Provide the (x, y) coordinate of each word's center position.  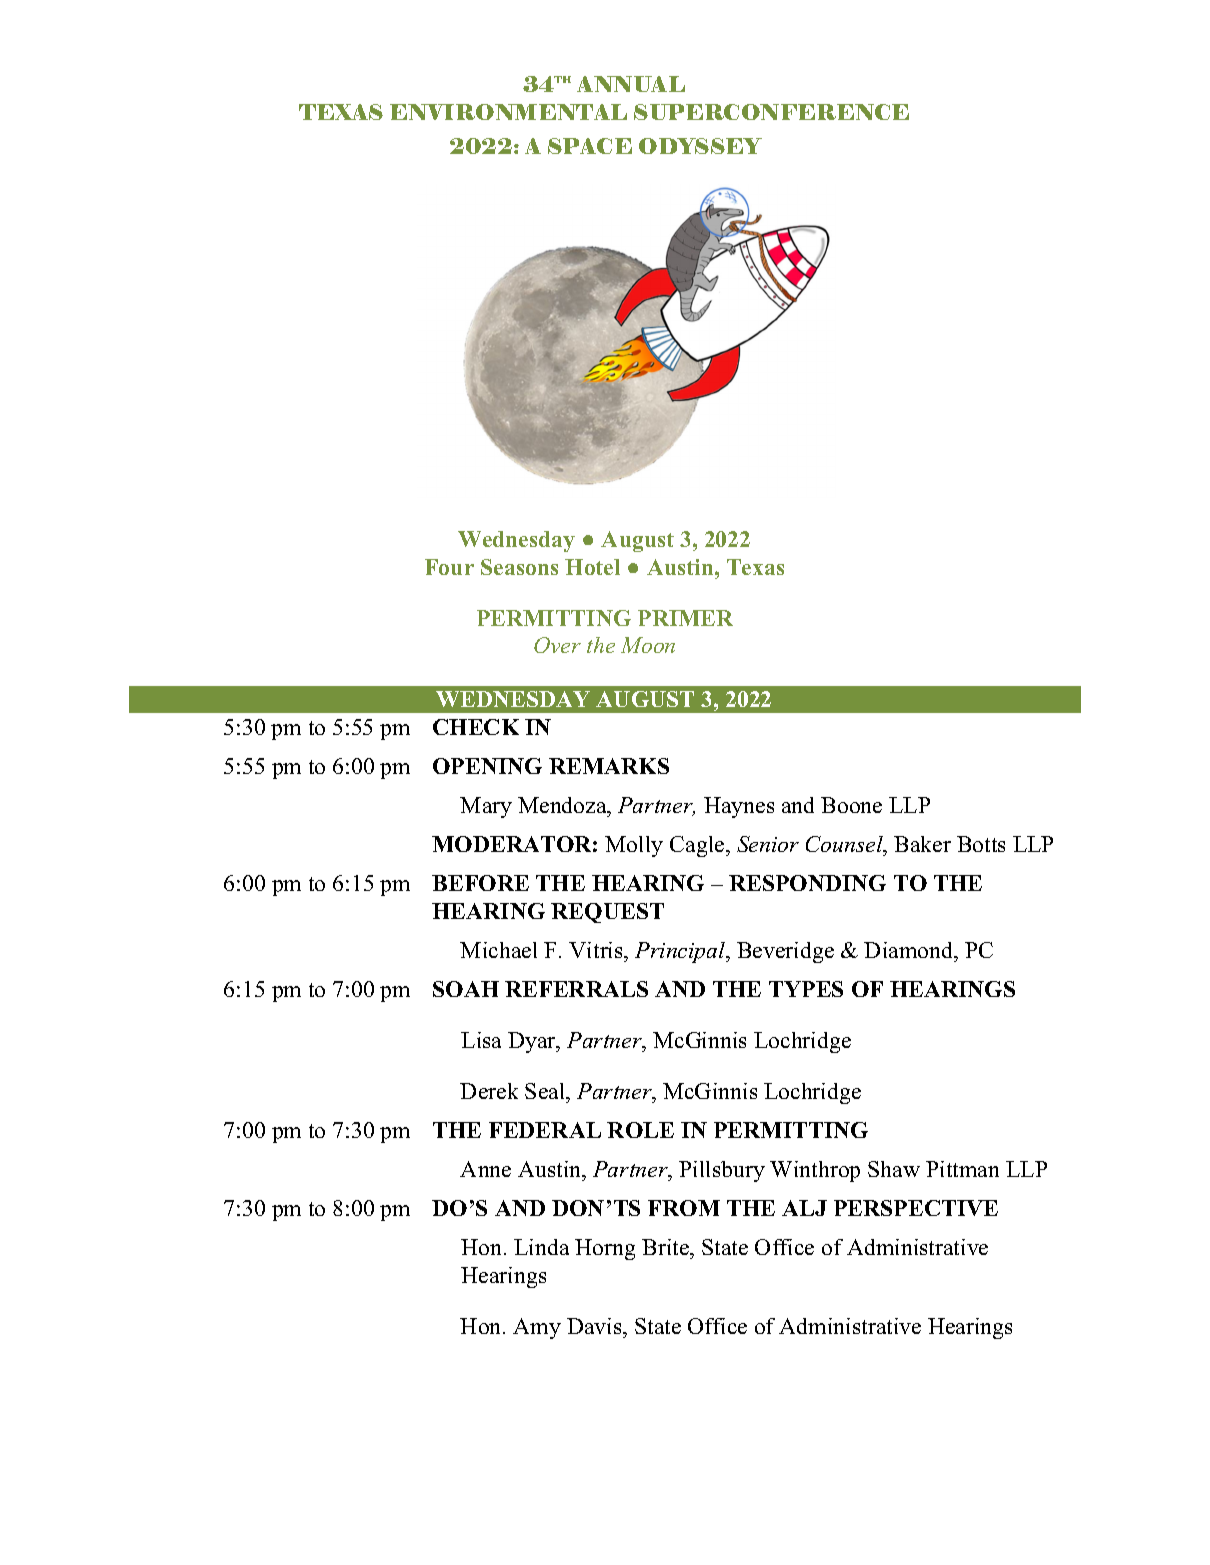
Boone (851, 805)
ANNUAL (631, 84)
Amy (537, 1328)
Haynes (739, 807)
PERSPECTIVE (916, 1208)
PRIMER (685, 618)
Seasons (519, 567)
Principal (681, 952)
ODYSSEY (700, 146)
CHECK (476, 727)
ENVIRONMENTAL (508, 112)
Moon (648, 645)
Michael (498, 950)
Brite (667, 1249)
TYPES (806, 989)
